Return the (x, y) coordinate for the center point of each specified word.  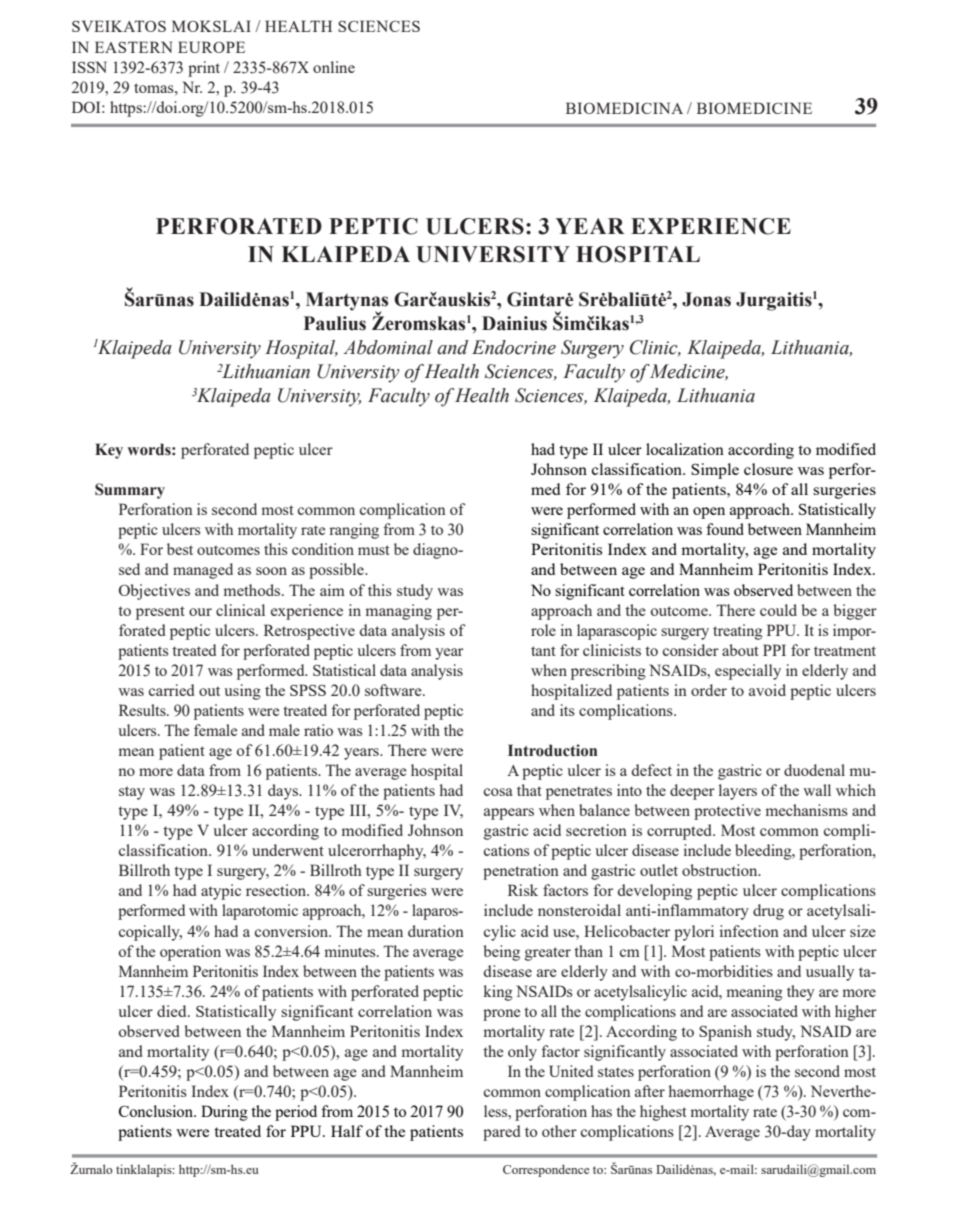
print (204, 69)
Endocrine (514, 347)
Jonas (706, 299)
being (501, 953)
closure (768, 469)
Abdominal (388, 347)
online (334, 67)
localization (685, 449)
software (394, 690)
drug (768, 912)
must (374, 550)
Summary (130, 491)
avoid (767, 690)
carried (171, 690)
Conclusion (157, 1111)
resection (277, 890)
